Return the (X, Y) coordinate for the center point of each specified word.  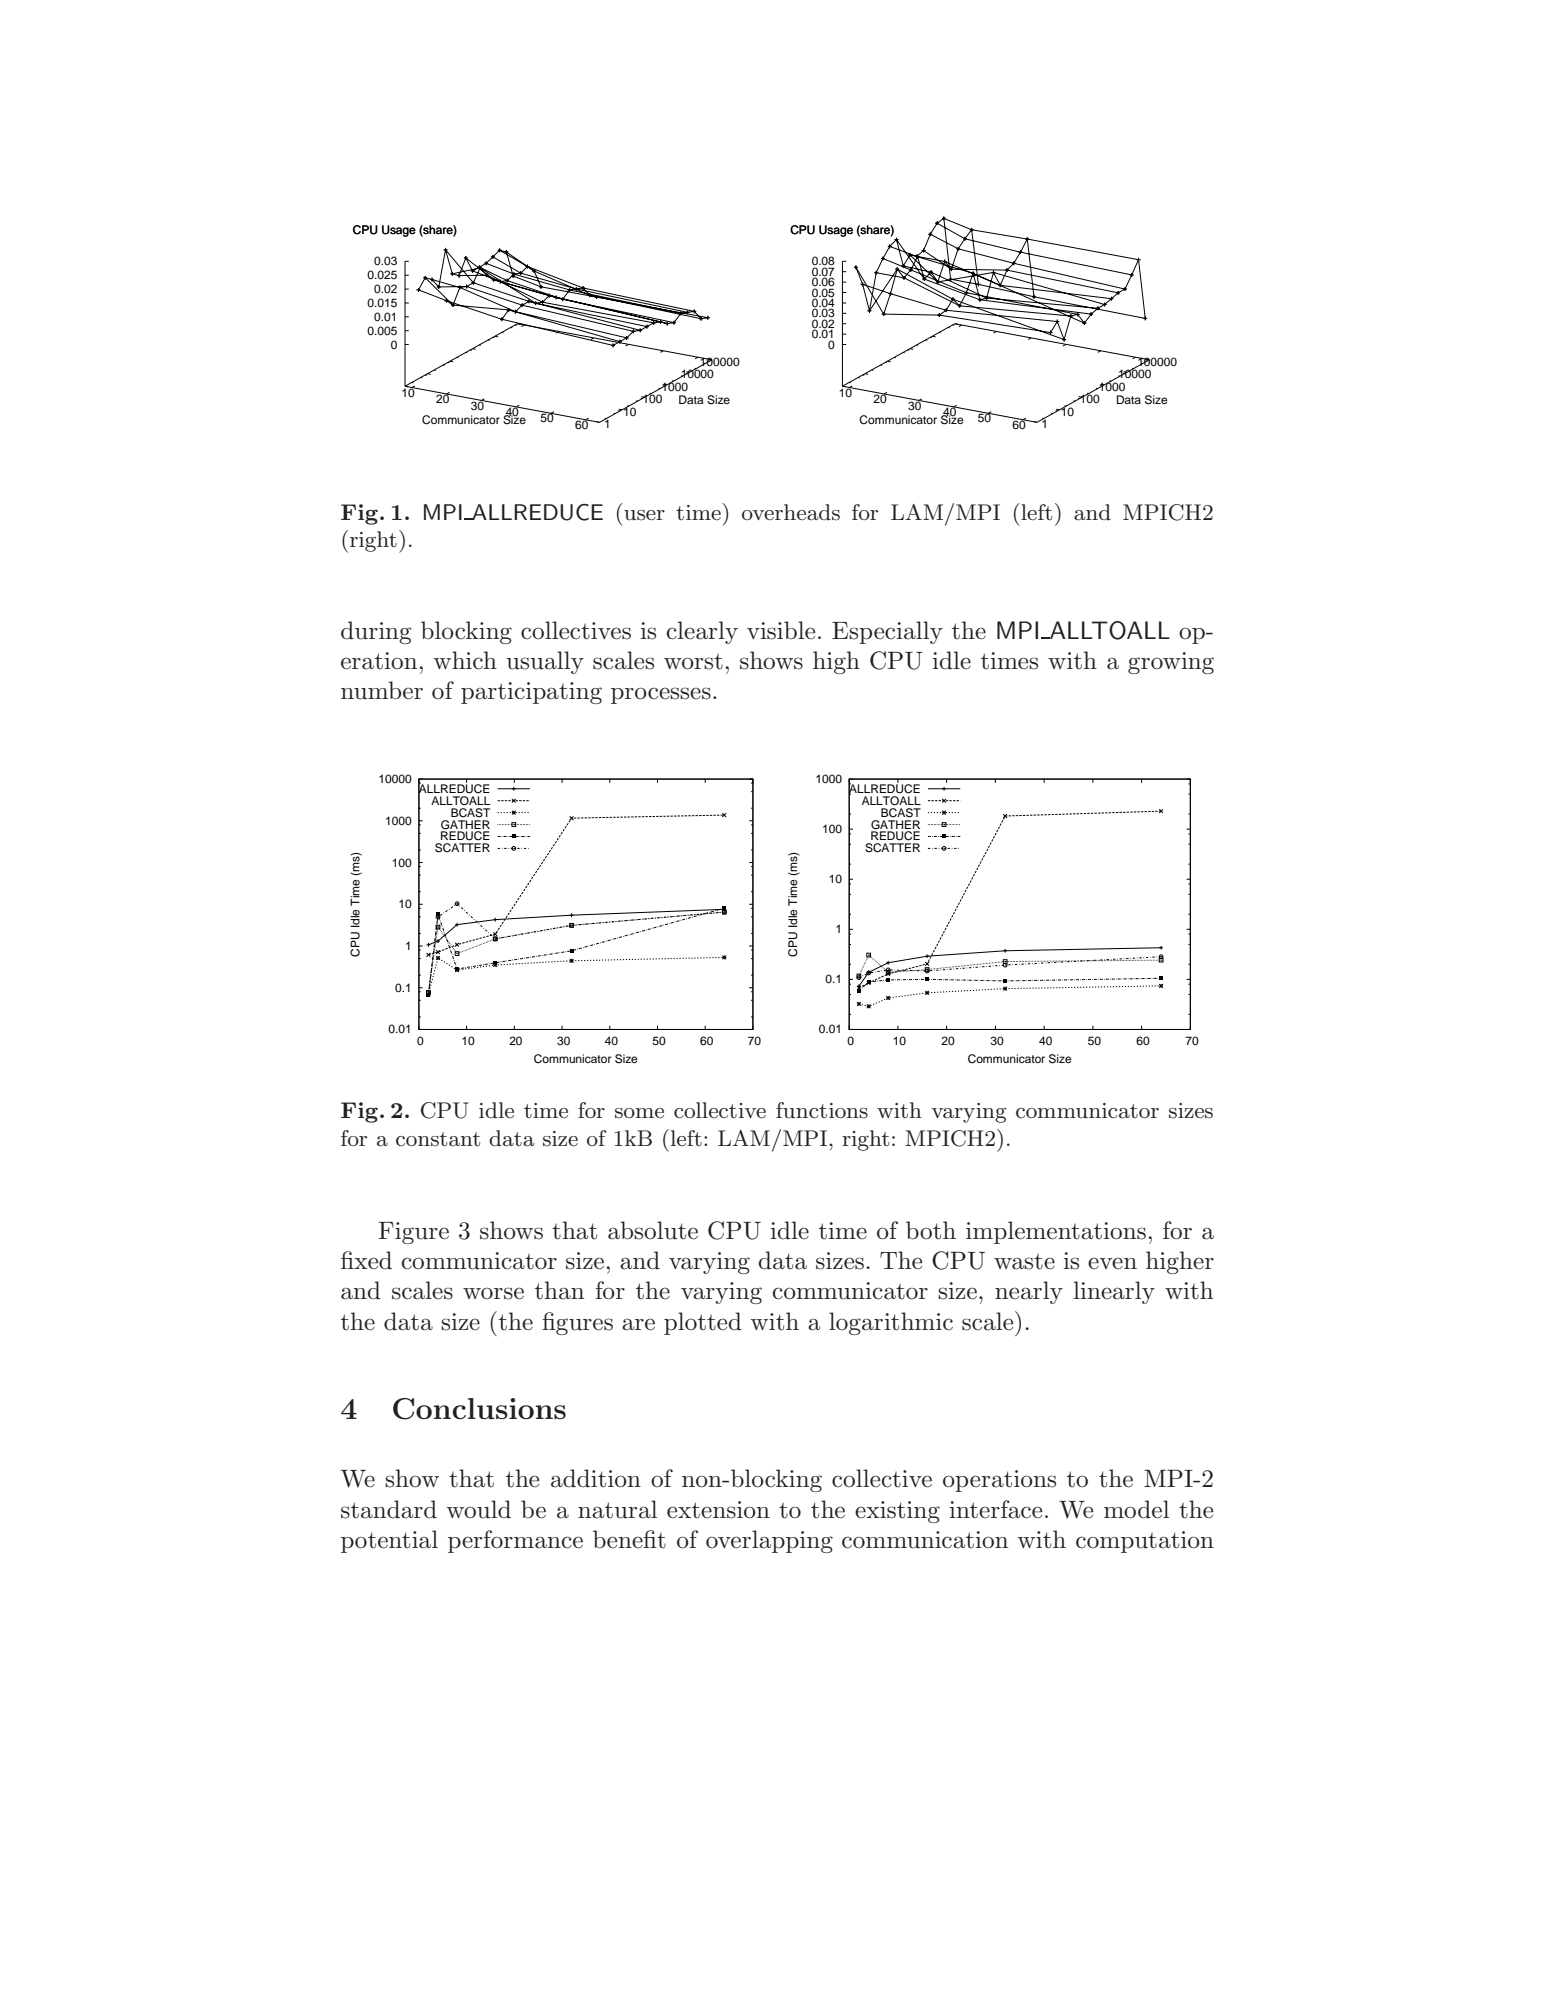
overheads (791, 512)
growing (1171, 663)
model (1136, 1509)
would (478, 1509)
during (376, 632)
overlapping (769, 1541)
